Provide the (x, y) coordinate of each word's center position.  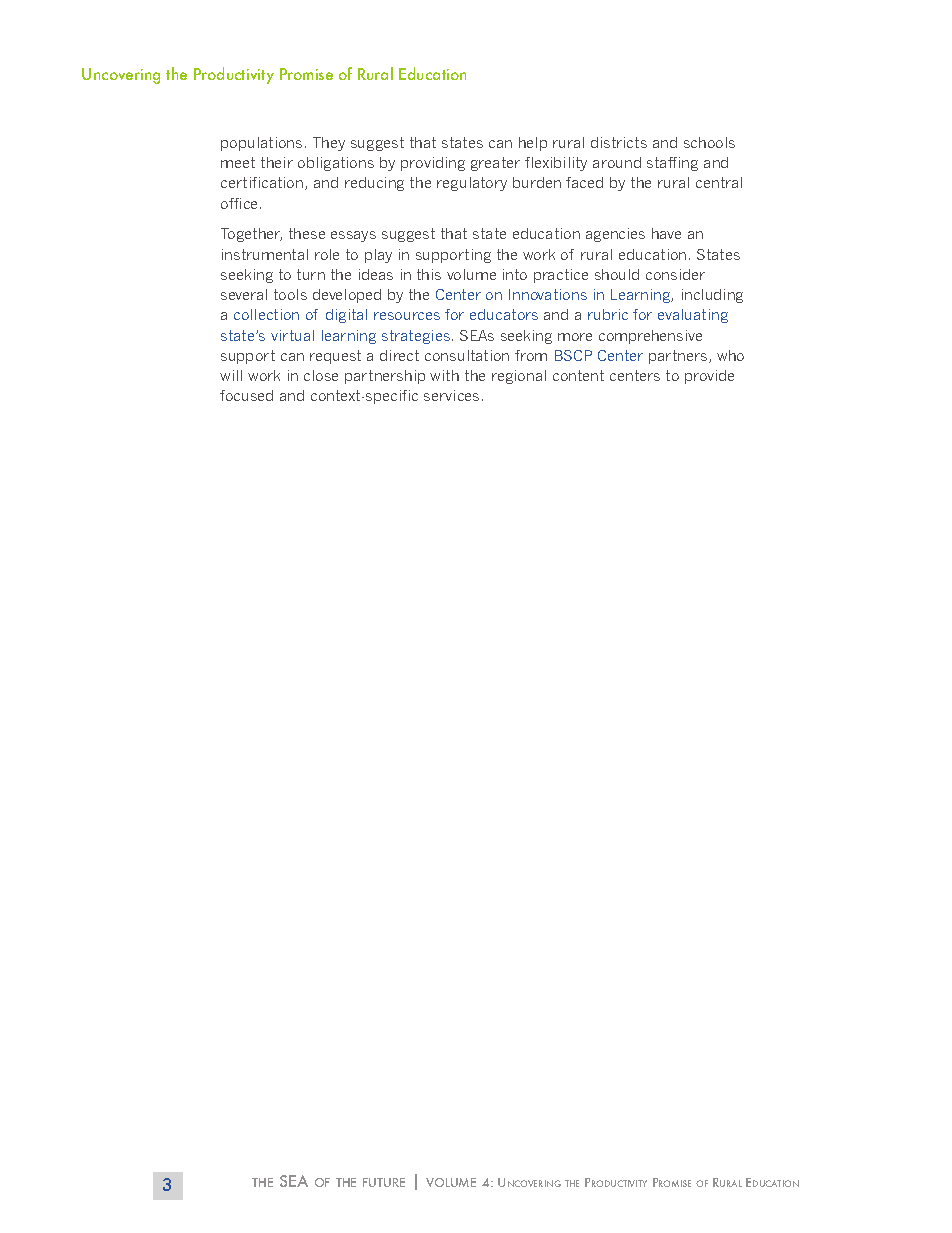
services (451, 395)
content (578, 375)
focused (246, 395)
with (444, 375)
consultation (467, 355)
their (277, 162)
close (321, 375)
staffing (672, 164)
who (730, 355)
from (531, 355)
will (231, 375)
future (384, 1182)
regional (519, 377)
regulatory (472, 184)
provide (709, 377)
